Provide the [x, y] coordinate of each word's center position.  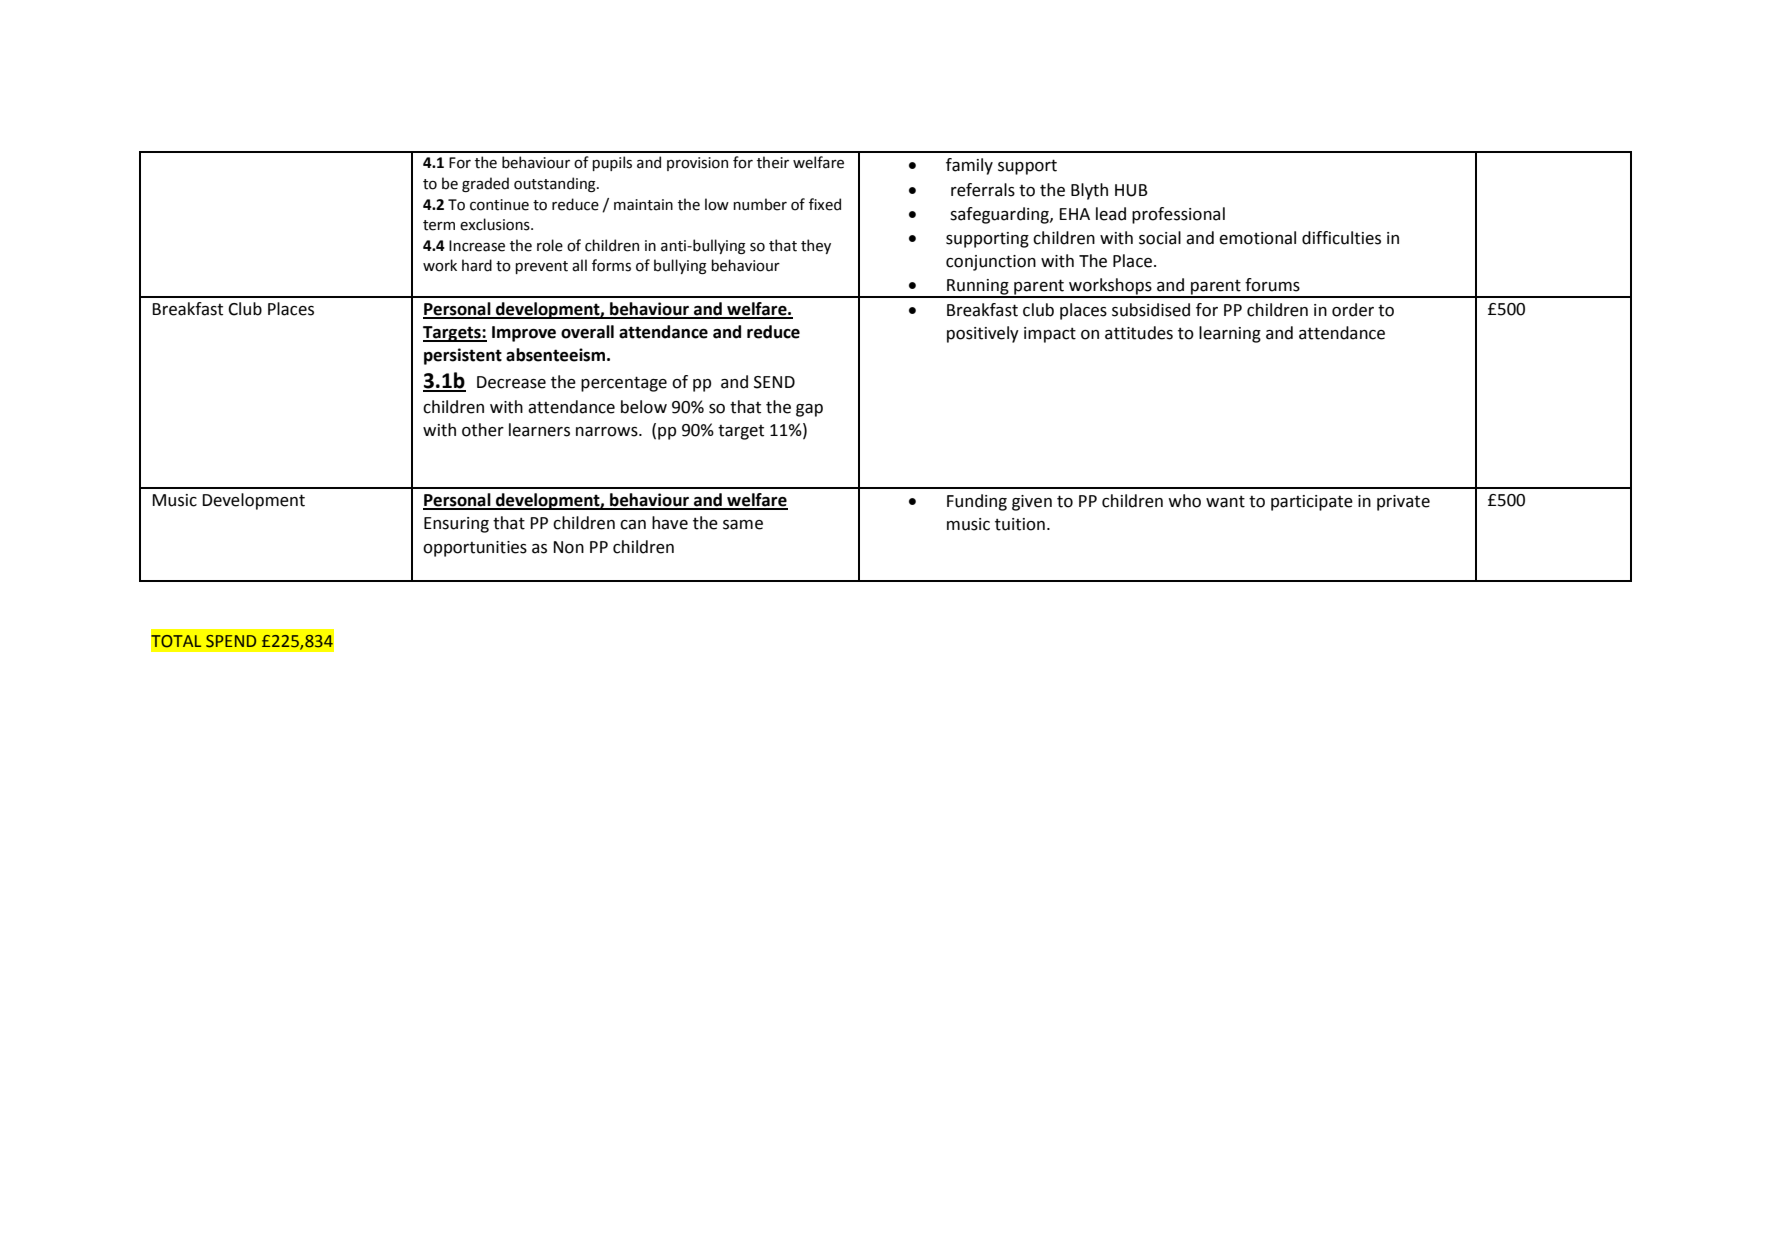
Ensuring [456, 525]
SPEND [231, 641]
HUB [1131, 190]
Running [978, 288]
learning [1230, 334]
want [1225, 501]
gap [809, 410]
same [743, 525]
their [773, 162]
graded [485, 184]
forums [1272, 285]
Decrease [511, 382]
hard [477, 265]
